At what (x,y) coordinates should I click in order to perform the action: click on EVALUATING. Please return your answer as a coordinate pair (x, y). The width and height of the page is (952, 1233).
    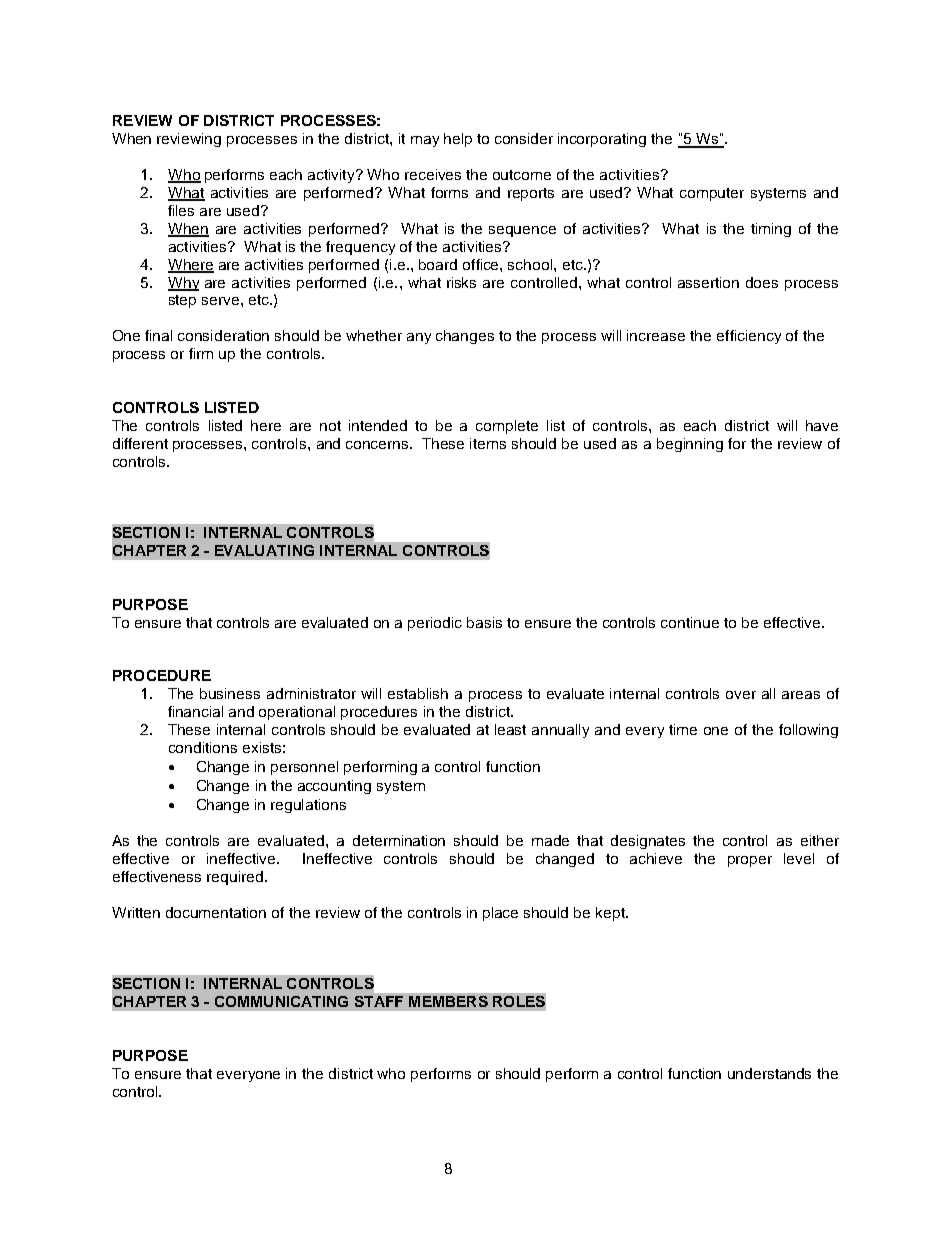
    Looking at the image, I should click on (264, 550).
